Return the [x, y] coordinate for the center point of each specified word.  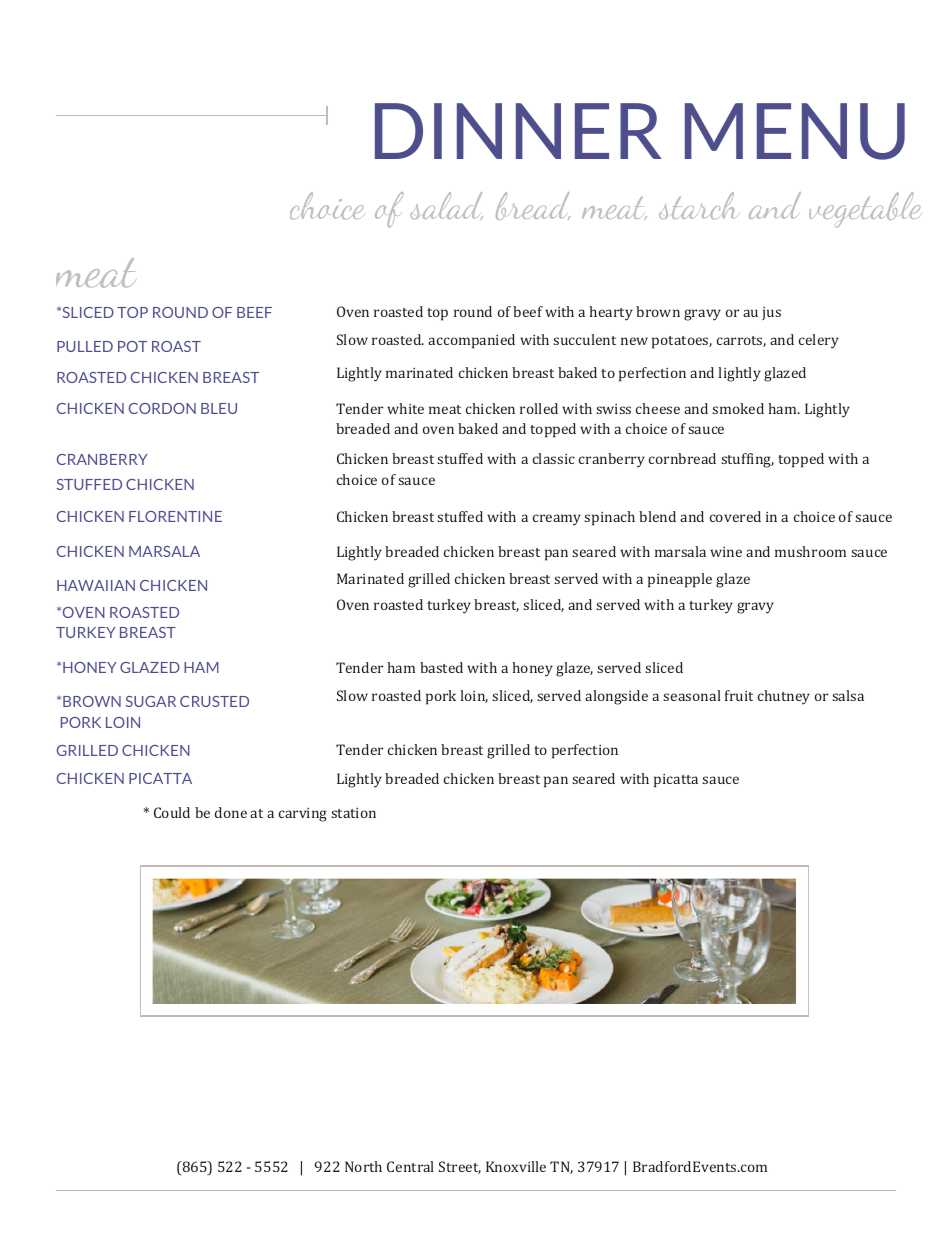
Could [172, 812]
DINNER [518, 131]
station [353, 813]
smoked [738, 408]
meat [445, 409]
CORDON [162, 408]
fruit [739, 695]
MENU [795, 131]
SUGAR [150, 701]
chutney [784, 697]
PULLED [85, 346]
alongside [616, 697]
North [363, 1166]
